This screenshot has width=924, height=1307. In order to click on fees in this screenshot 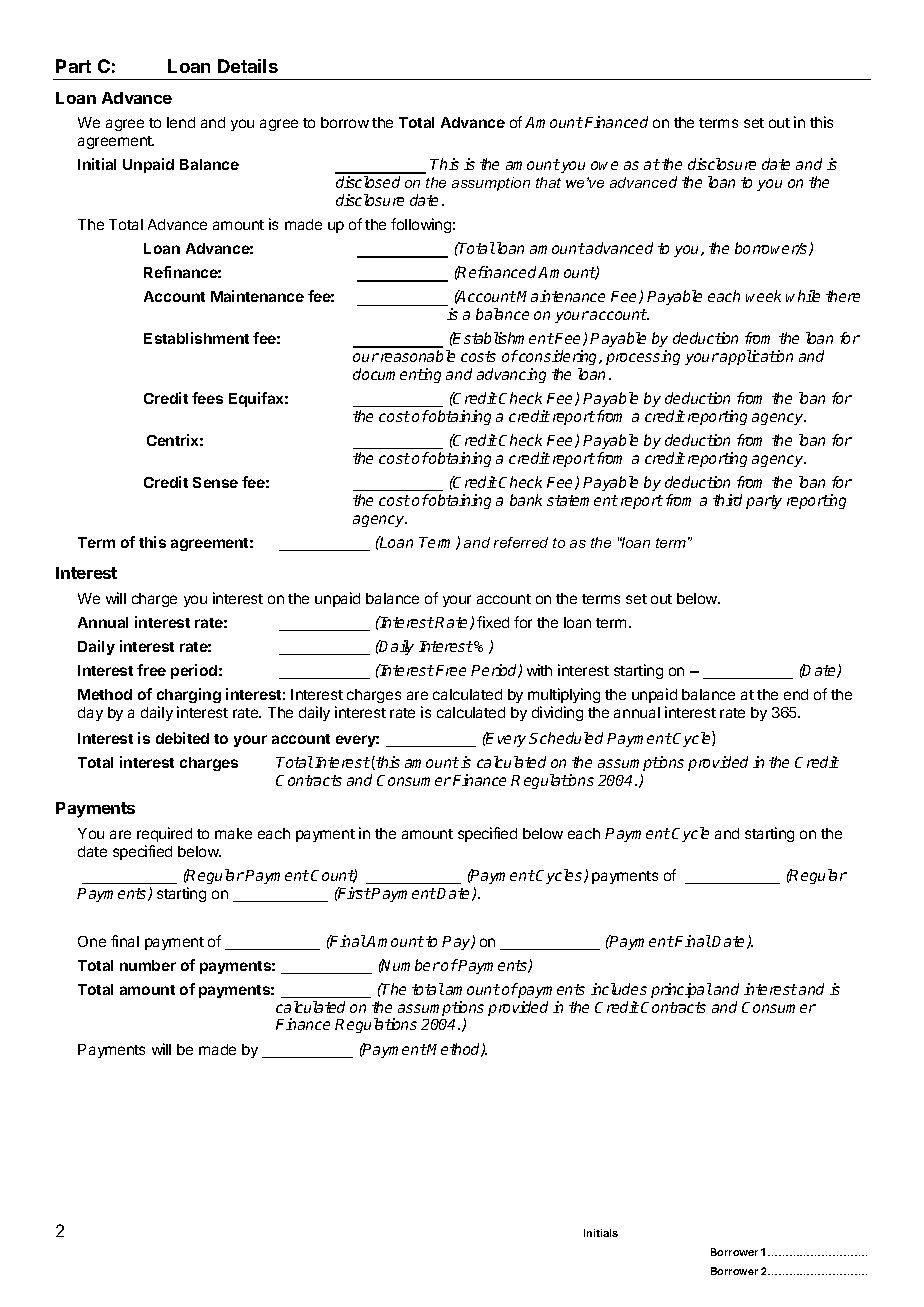, I will do `click(207, 398)`.
